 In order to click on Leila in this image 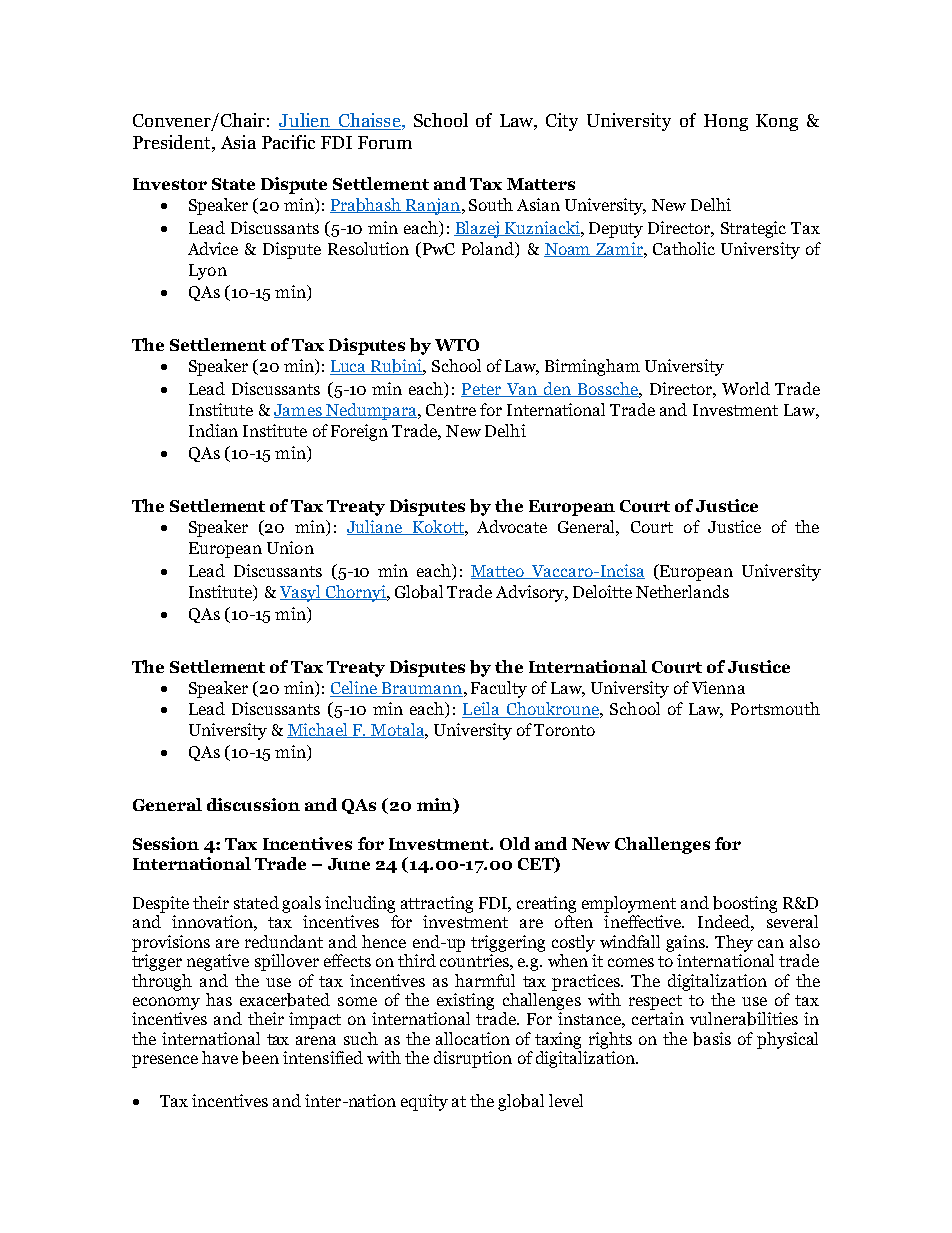, I will do `click(482, 710)`.
